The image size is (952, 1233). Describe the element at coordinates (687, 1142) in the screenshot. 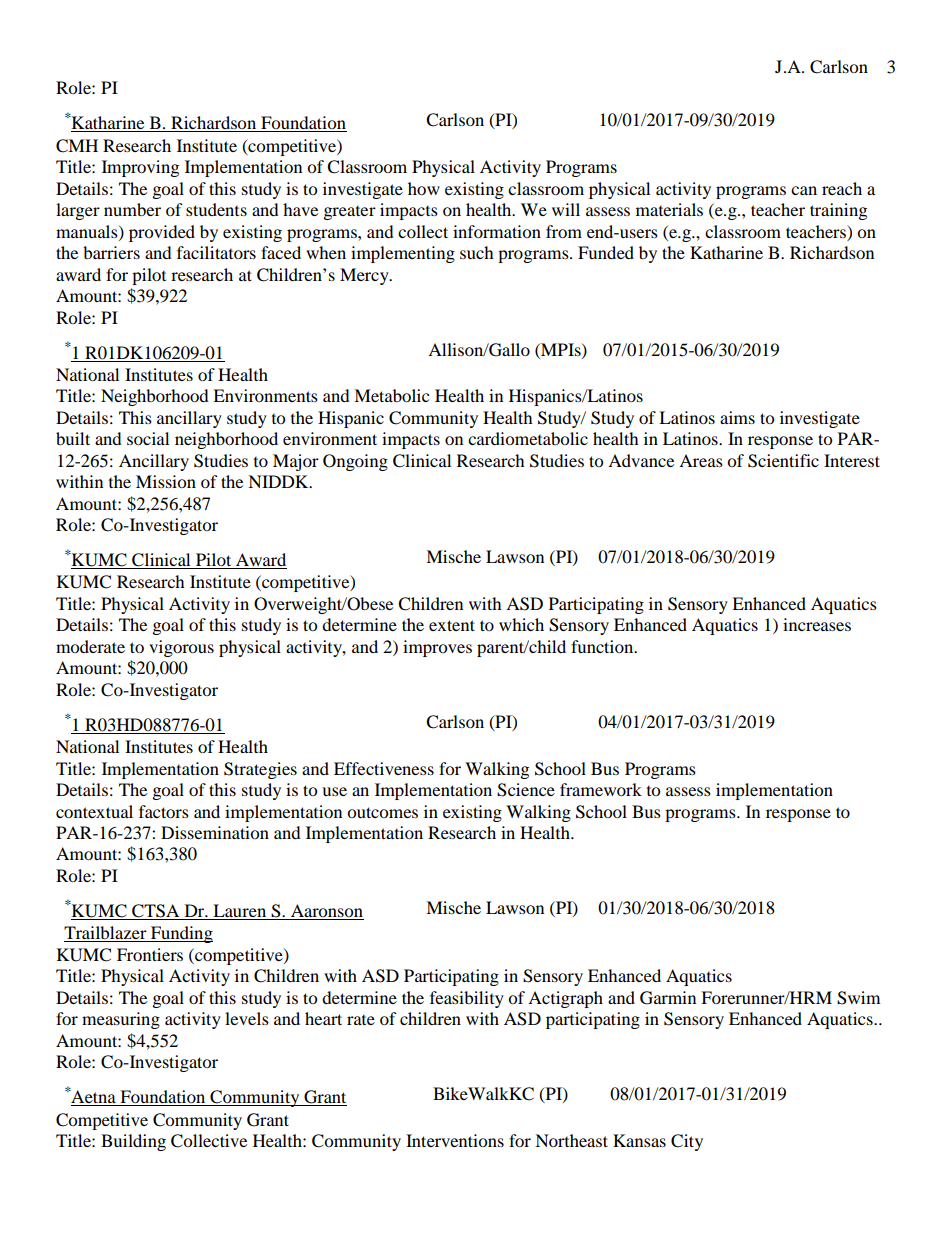

I see `City` at that location.
